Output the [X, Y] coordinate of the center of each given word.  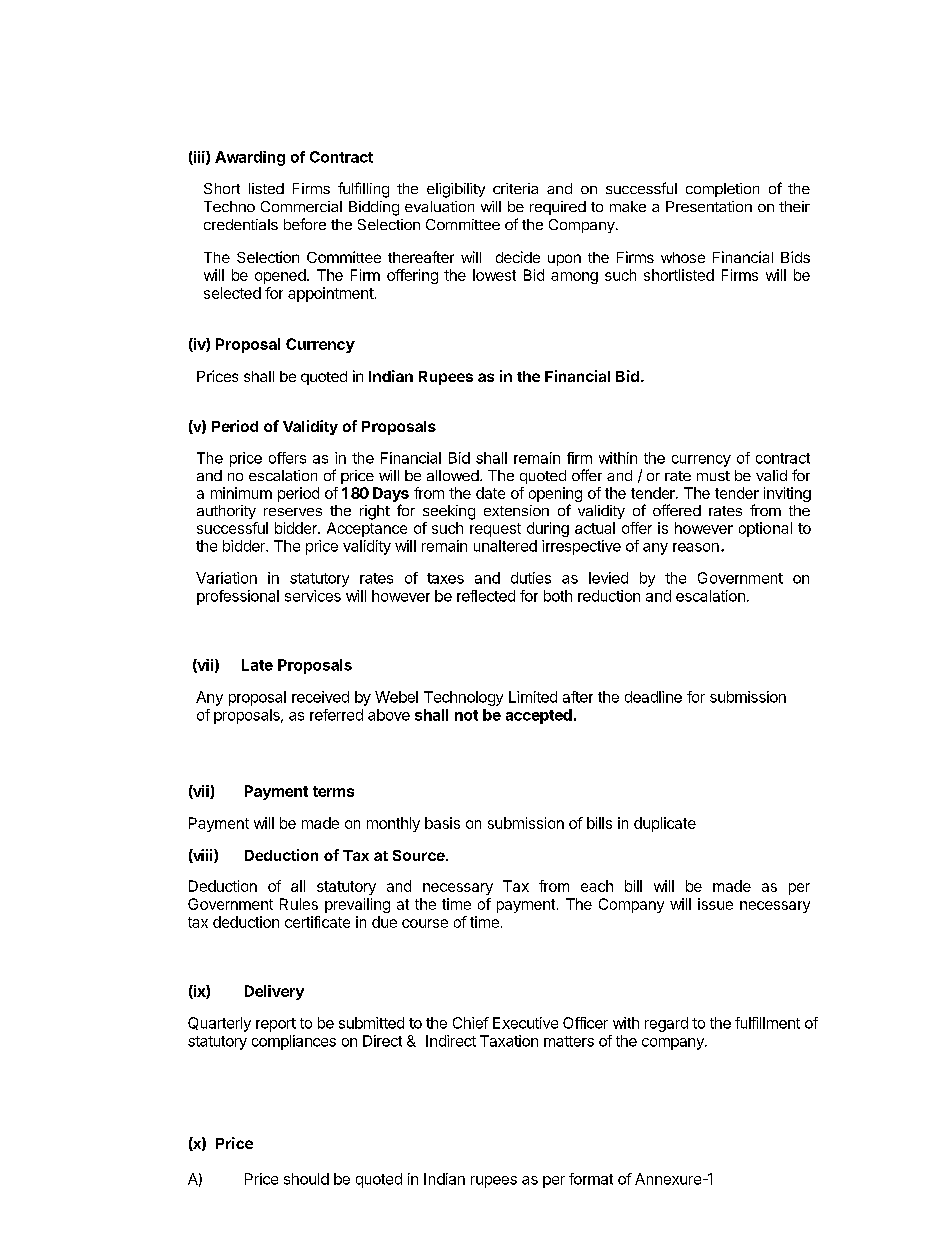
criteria [515, 188]
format [591, 1179]
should [306, 1179]
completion [722, 190]
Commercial [301, 206]
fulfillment [767, 1023]
